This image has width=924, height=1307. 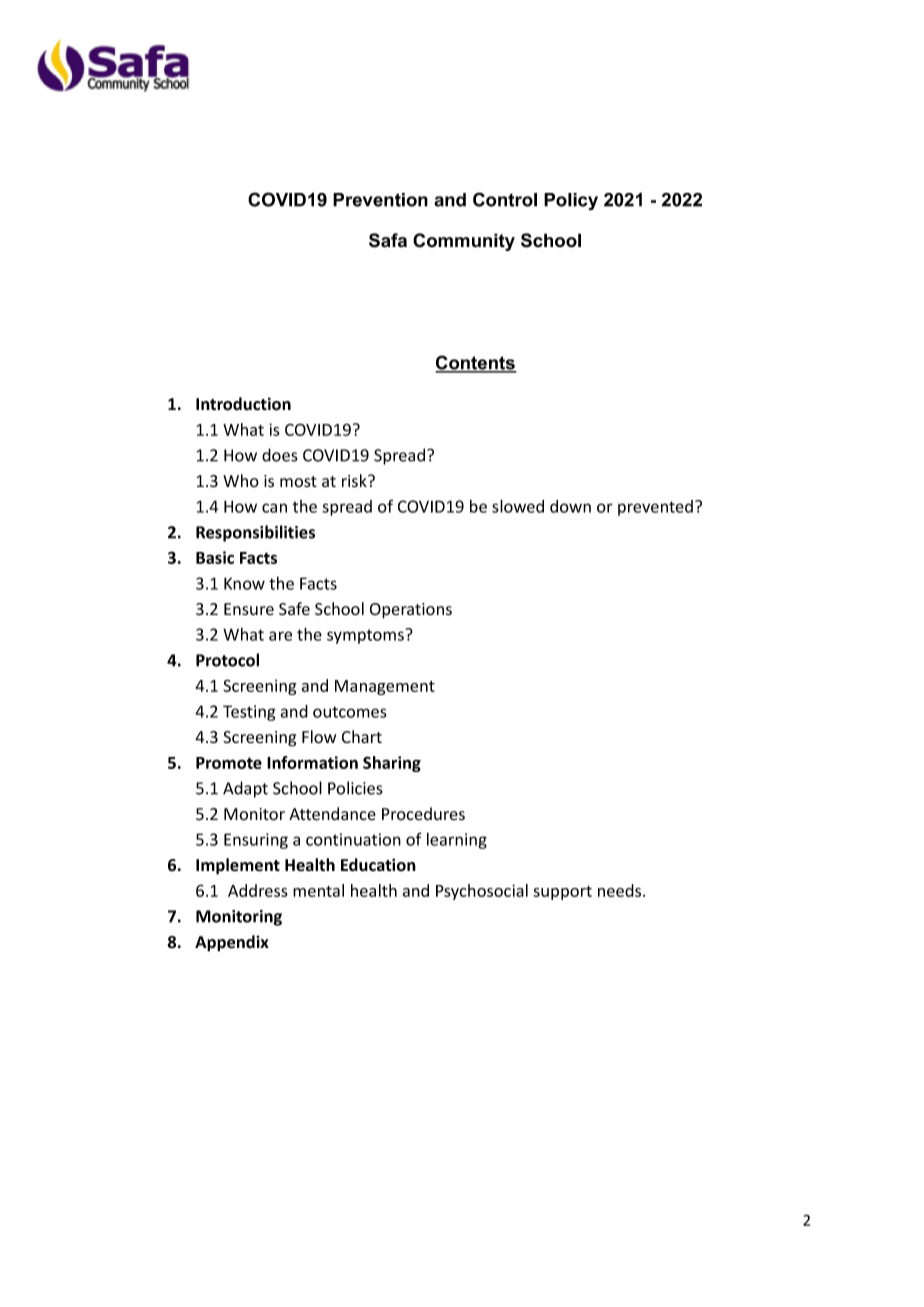 What do you see at coordinates (476, 363) in the image?
I see `Contents` at bounding box center [476, 363].
